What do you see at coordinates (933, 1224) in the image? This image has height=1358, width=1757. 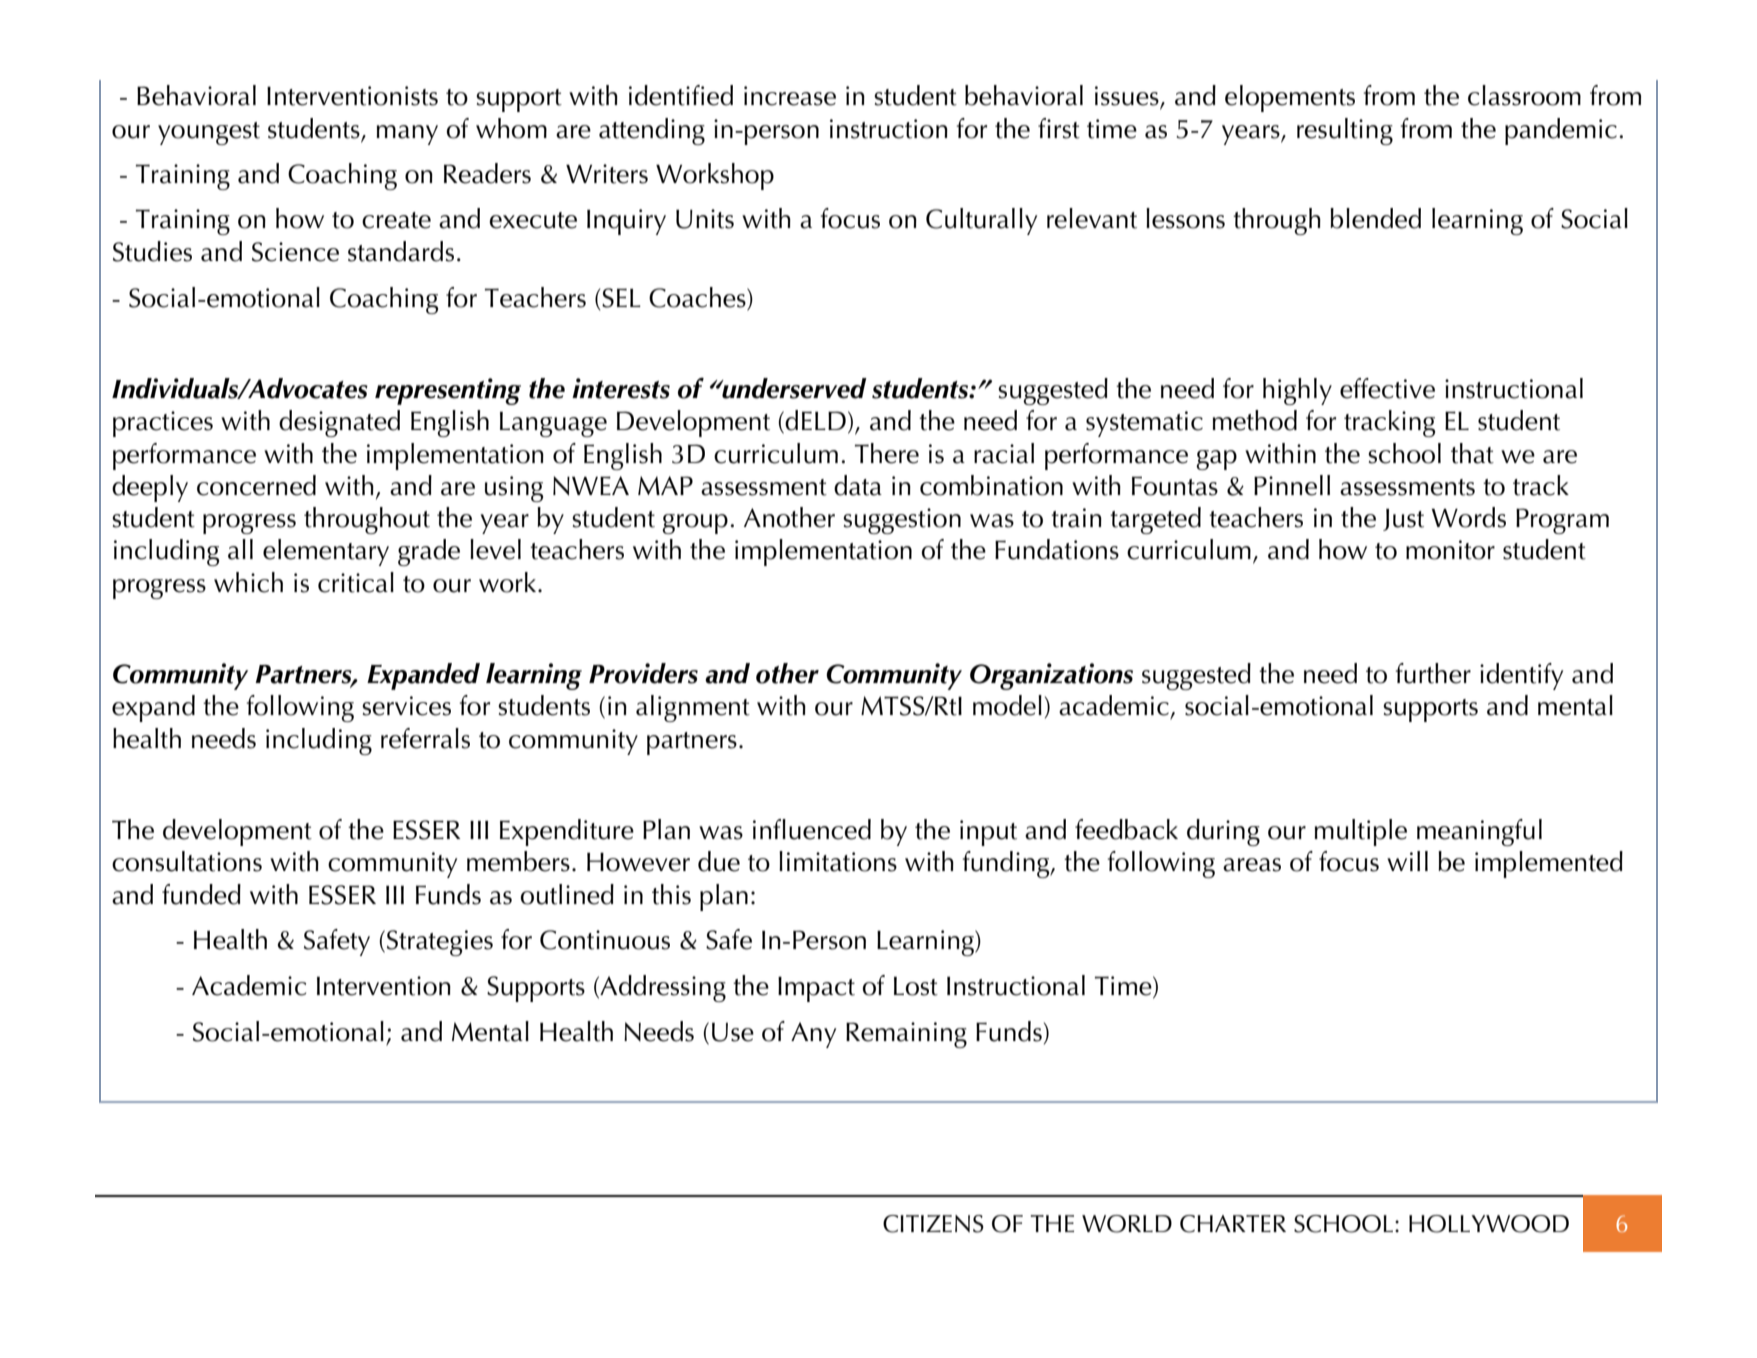 I see `CITIZENS` at bounding box center [933, 1224].
